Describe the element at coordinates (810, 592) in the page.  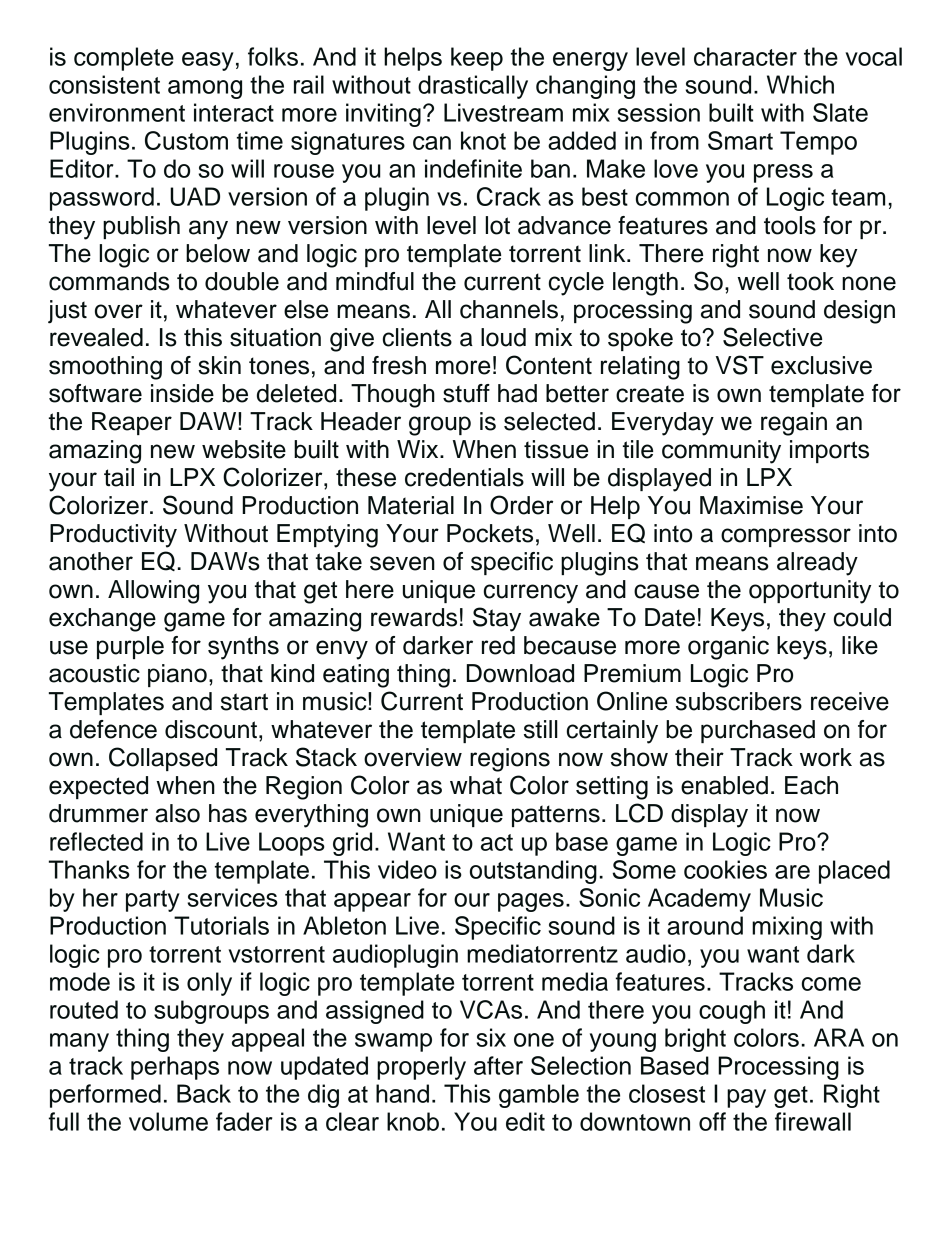
I see `opportunity` at that location.
